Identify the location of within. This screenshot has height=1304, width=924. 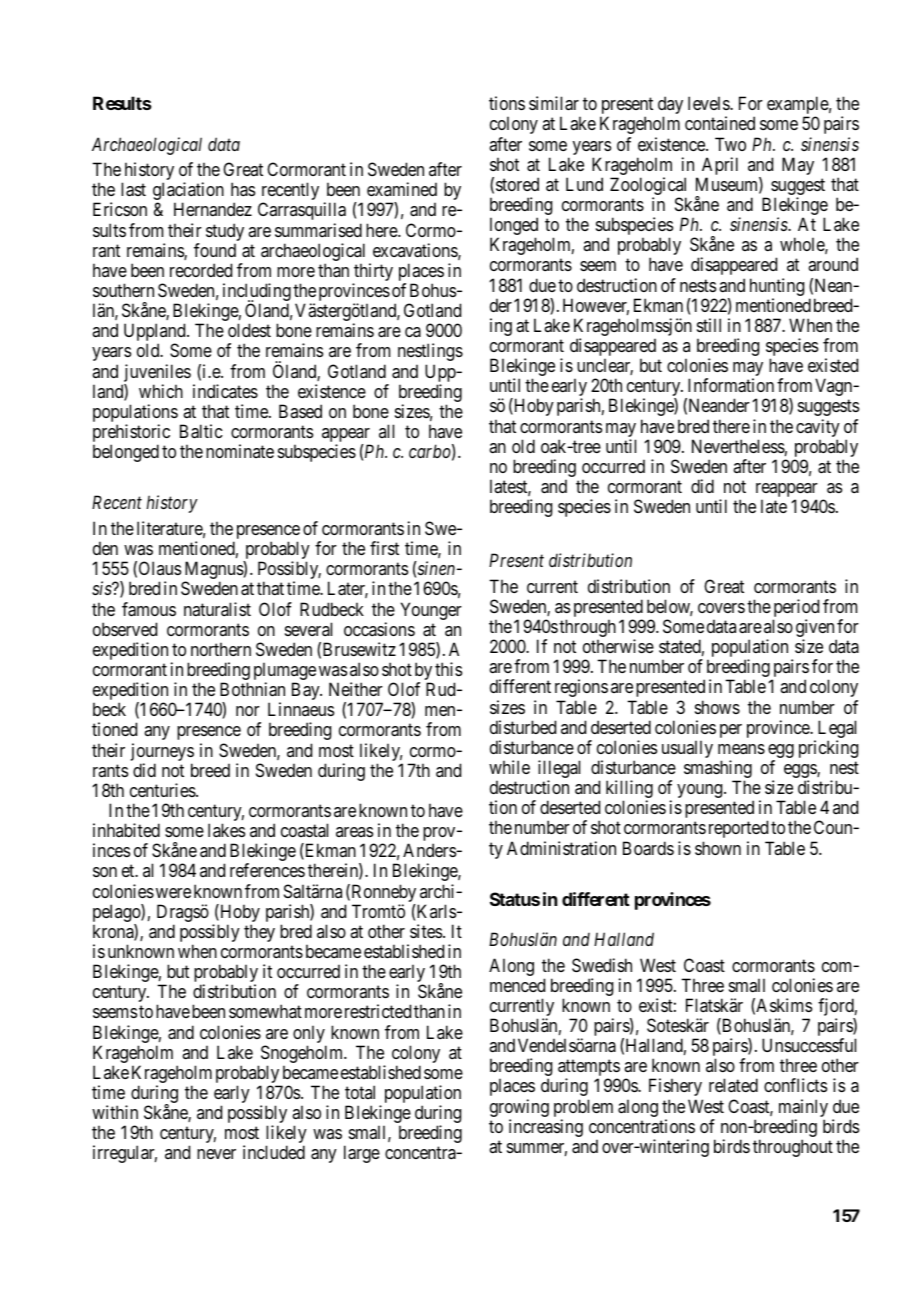
(115, 1112).
